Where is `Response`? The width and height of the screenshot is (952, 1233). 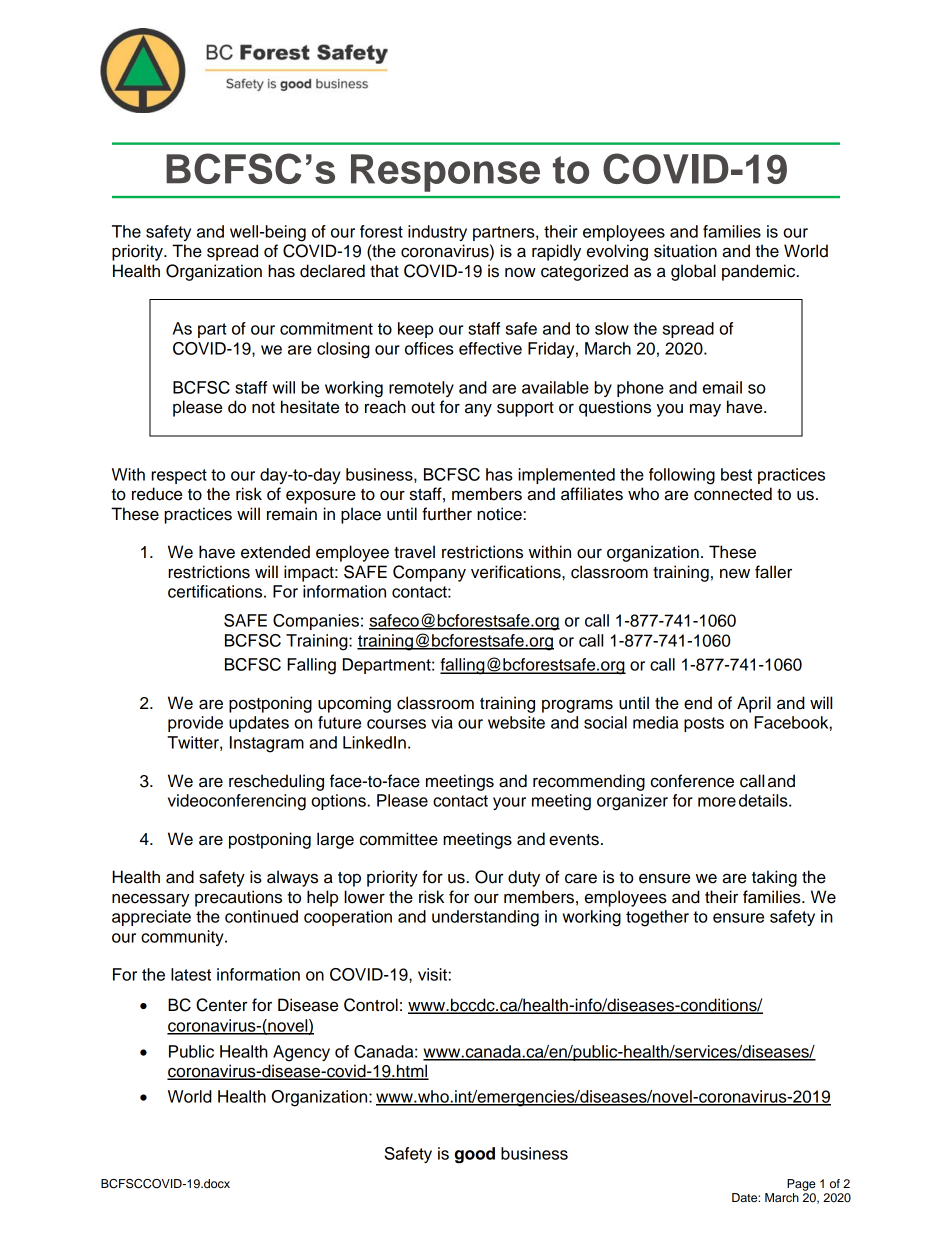
Response is located at coordinates (445, 173).
